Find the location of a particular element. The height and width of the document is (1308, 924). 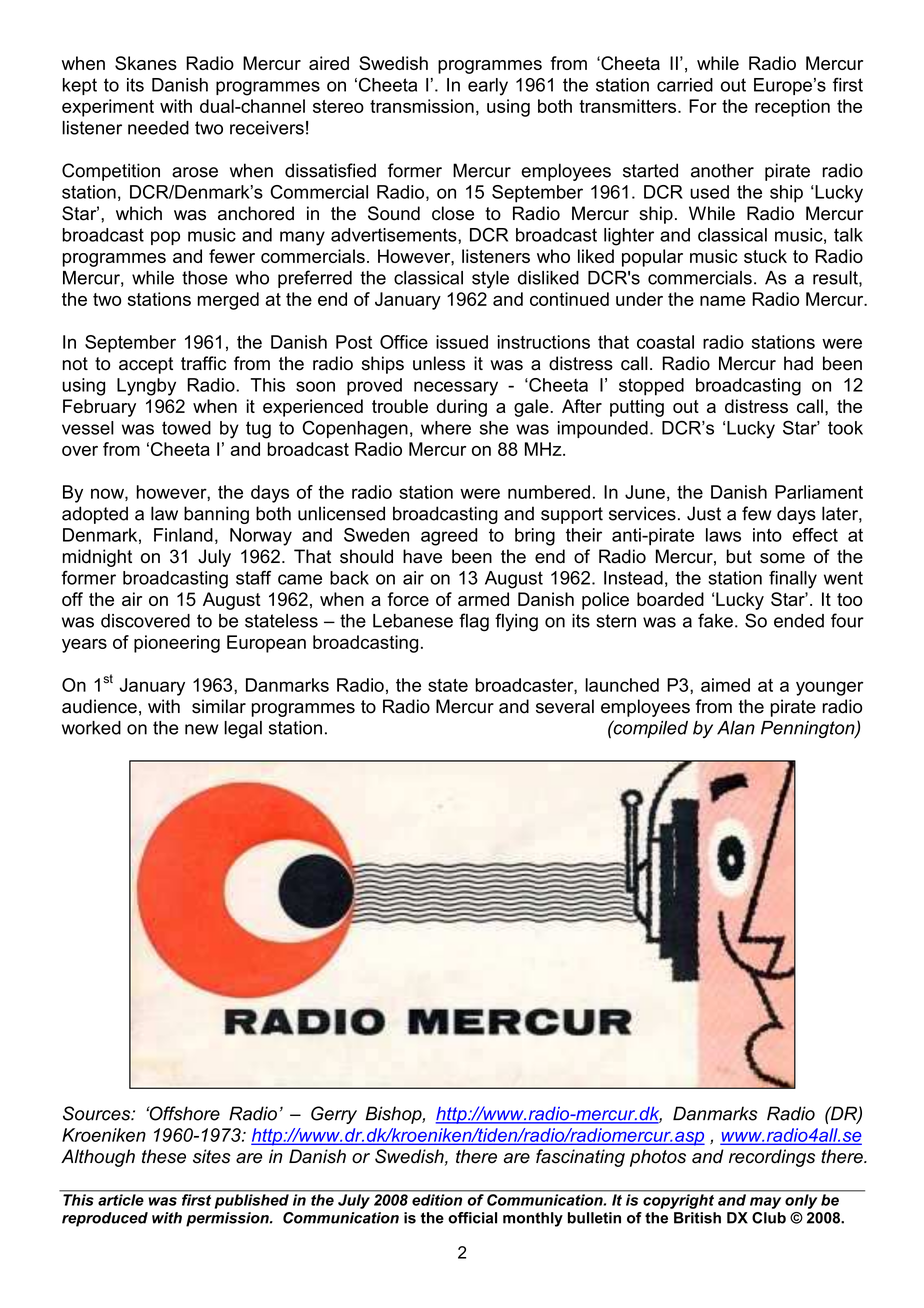

several is located at coordinates (565, 706).
